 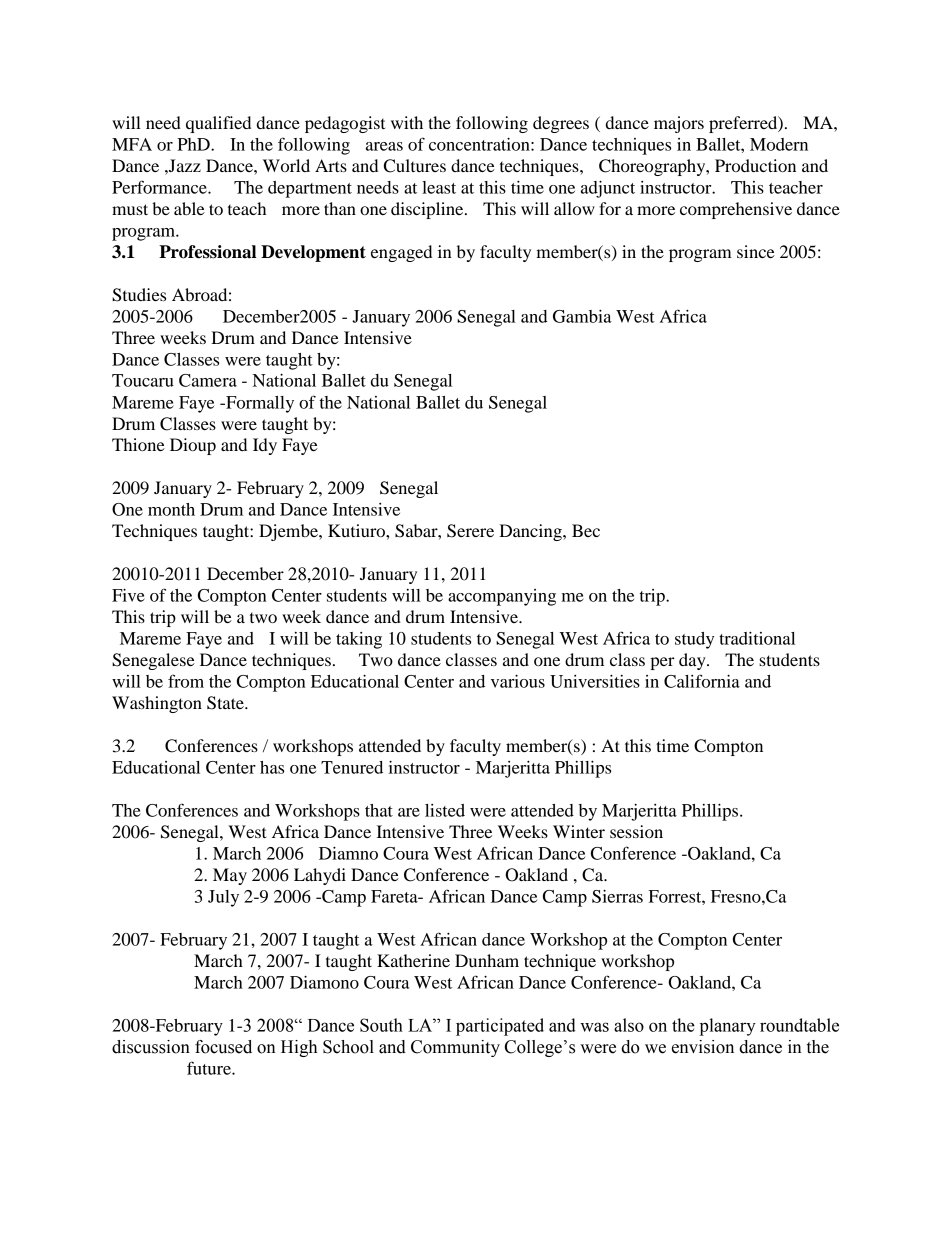 What do you see at coordinates (128, 595) in the document?
I see `Five` at bounding box center [128, 595].
